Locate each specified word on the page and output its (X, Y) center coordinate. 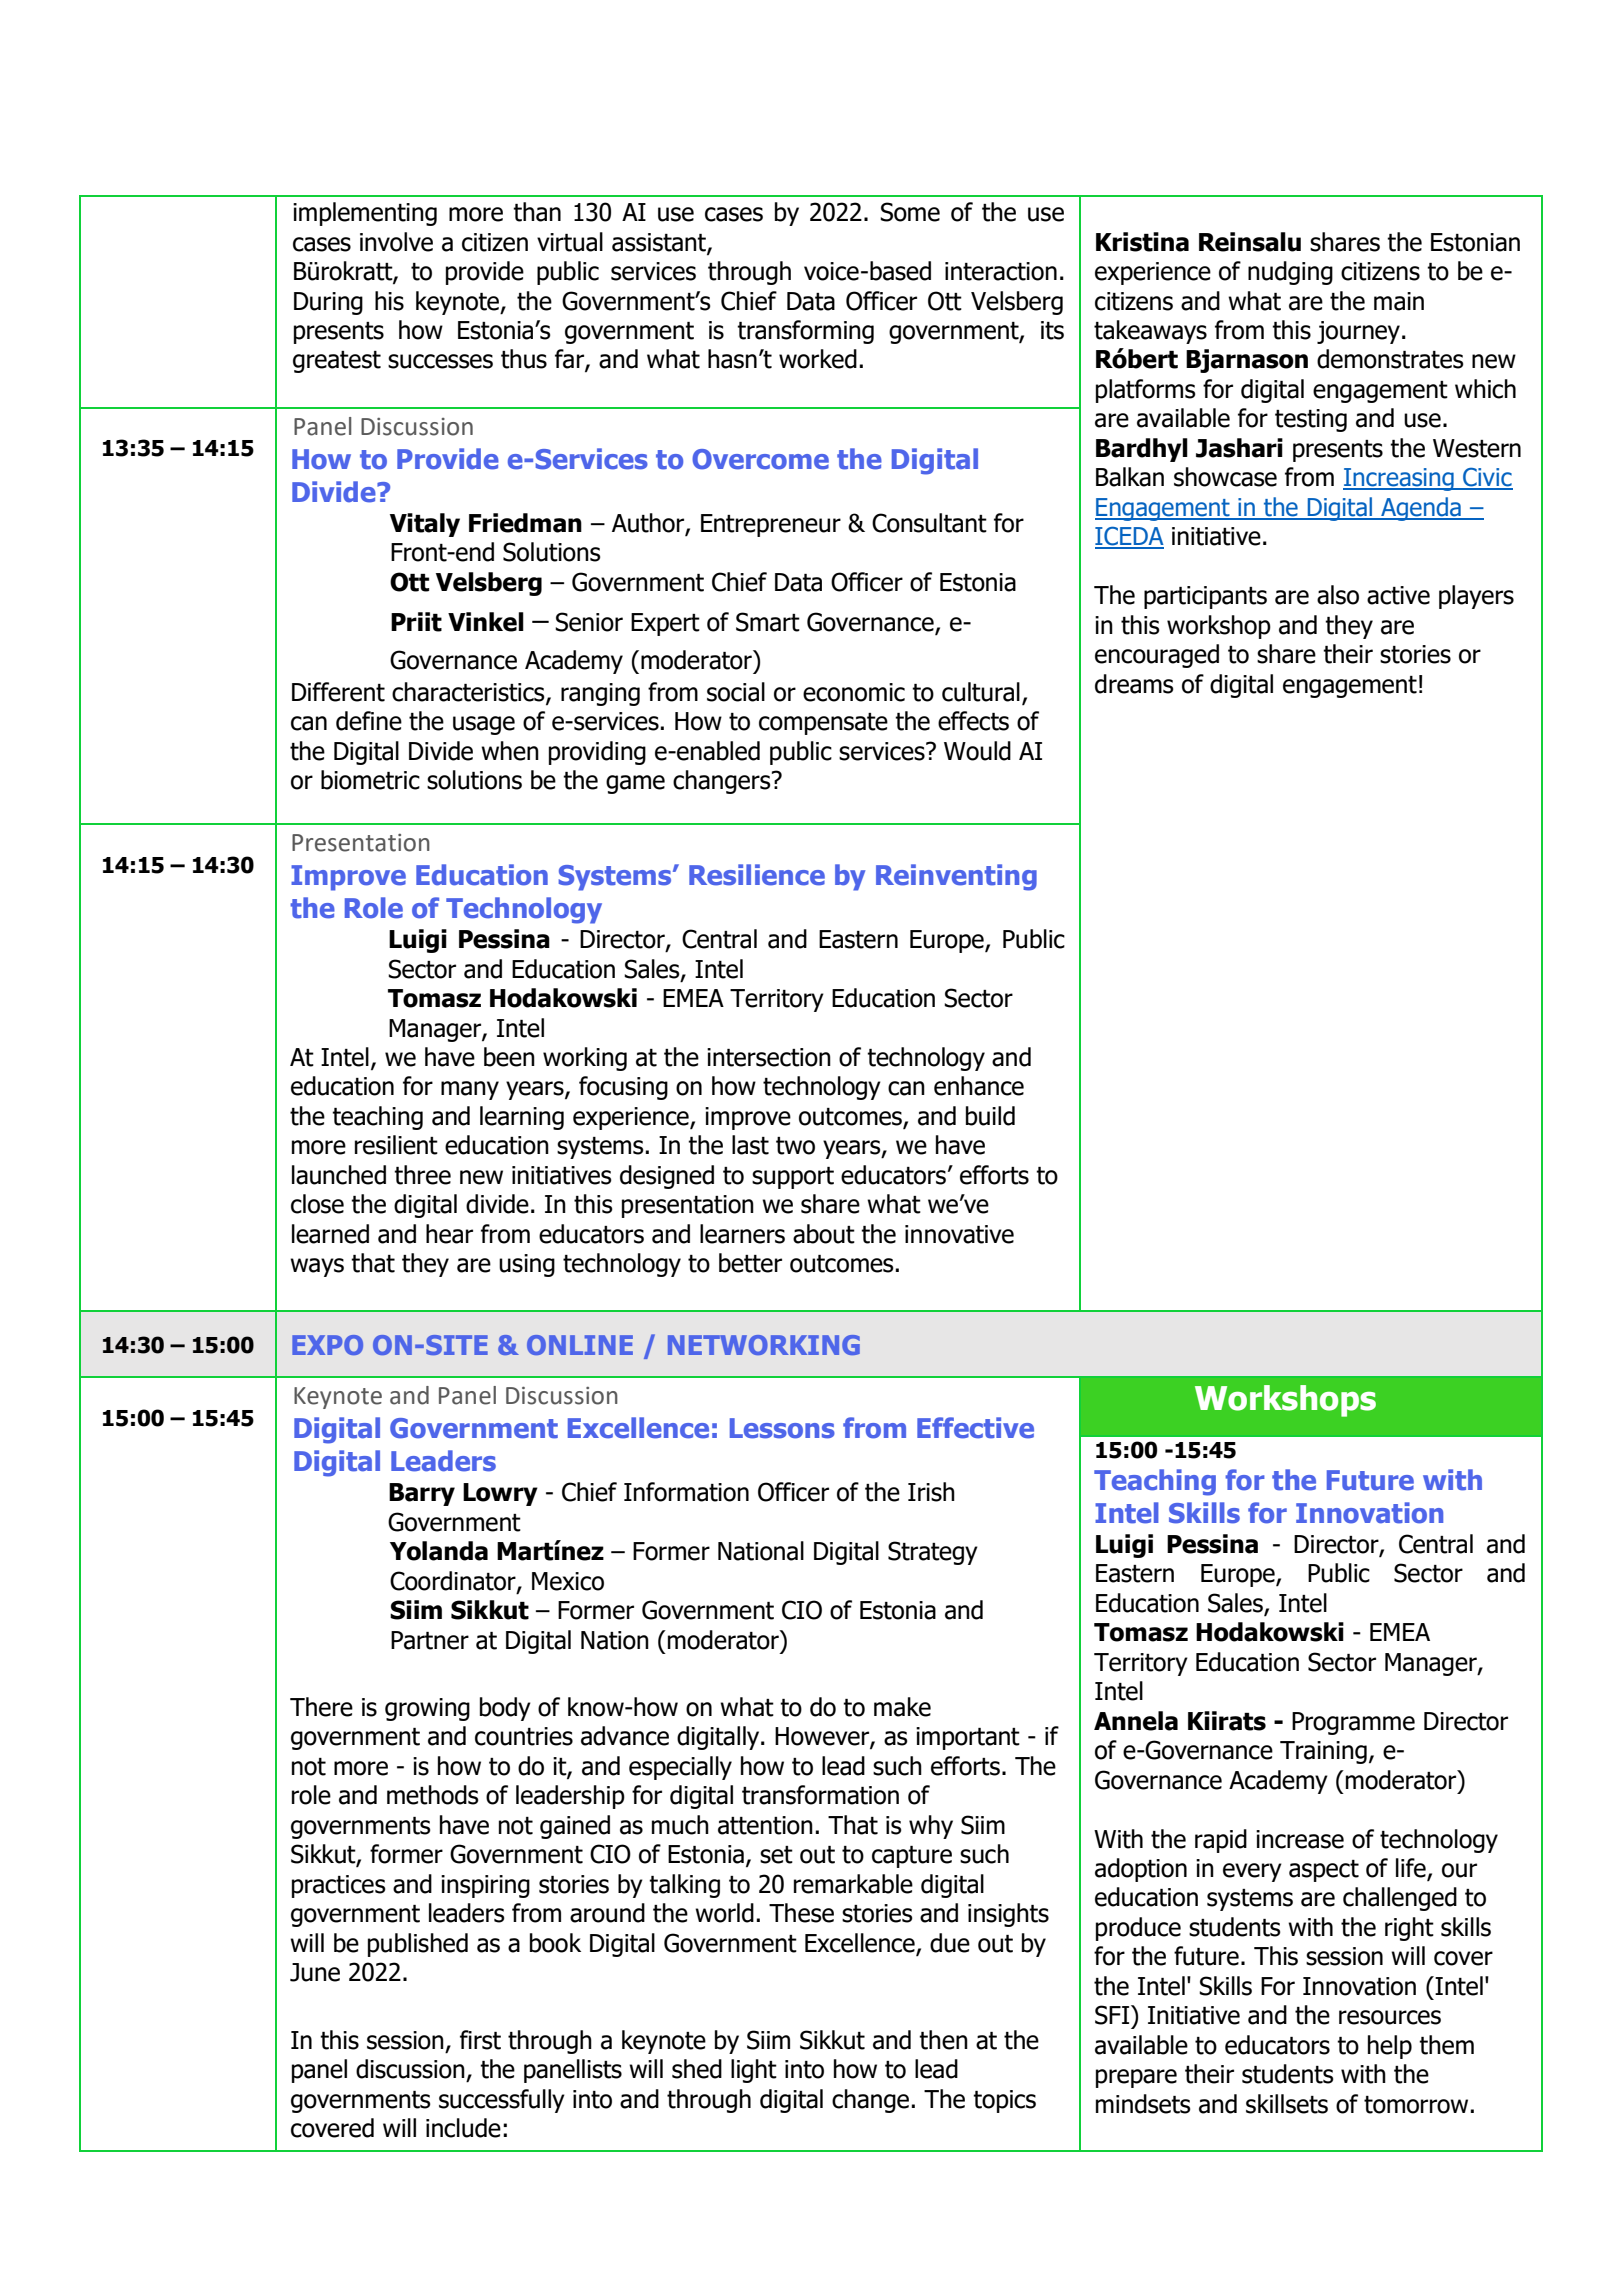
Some (910, 212)
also (1338, 595)
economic (854, 692)
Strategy (933, 1553)
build (990, 1116)
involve (396, 242)
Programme (1353, 1723)
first (480, 2040)
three (422, 1175)
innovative (959, 1234)
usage (484, 725)
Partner (430, 1640)
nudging (1290, 273)
